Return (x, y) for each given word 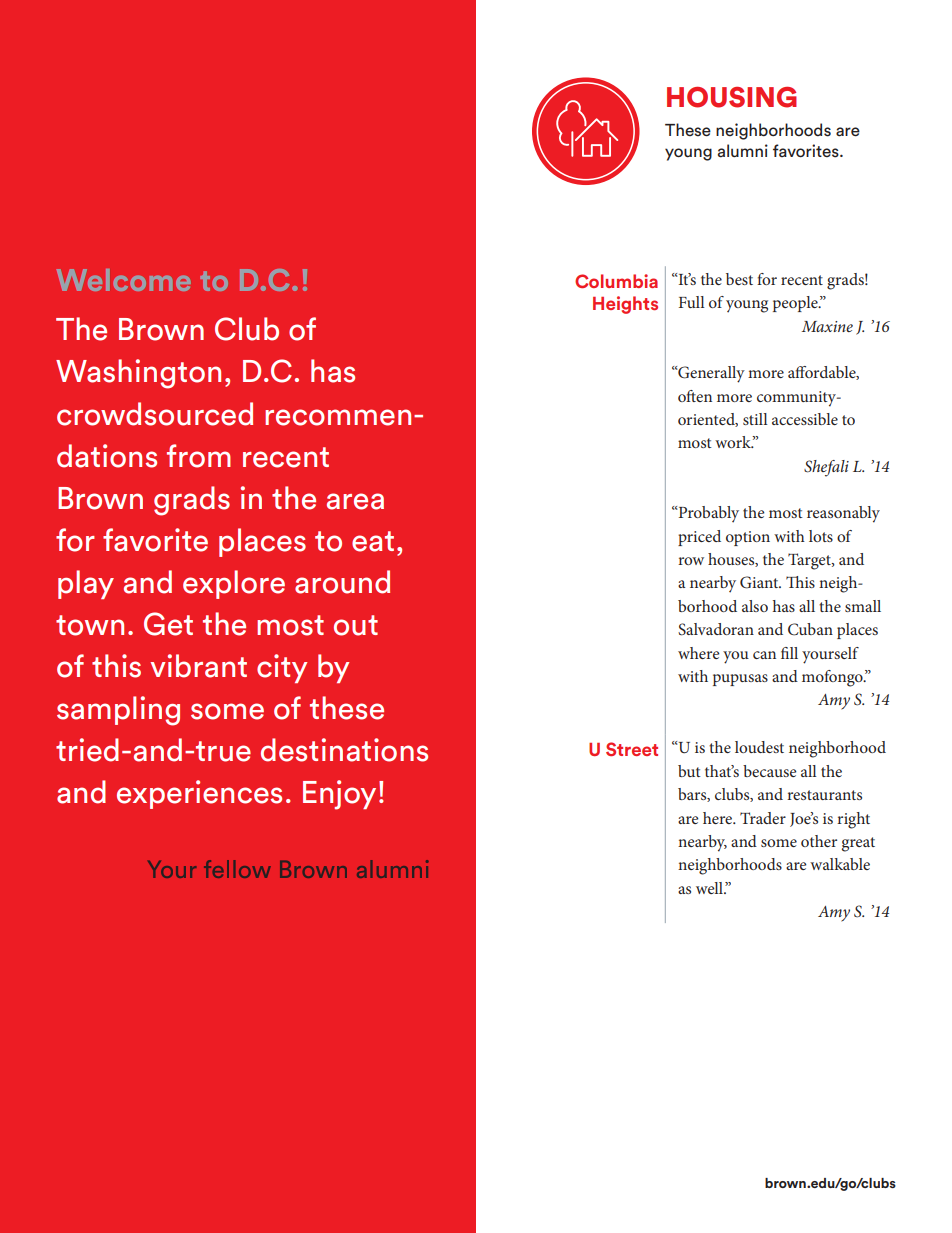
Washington (138, 374)
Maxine (827, 326)
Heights (625, 305)
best (739, 279)
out (356, 625)
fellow (237, 869)
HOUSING (732, 97)
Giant (760, 582)
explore (234, 584)
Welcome (123, 280)
